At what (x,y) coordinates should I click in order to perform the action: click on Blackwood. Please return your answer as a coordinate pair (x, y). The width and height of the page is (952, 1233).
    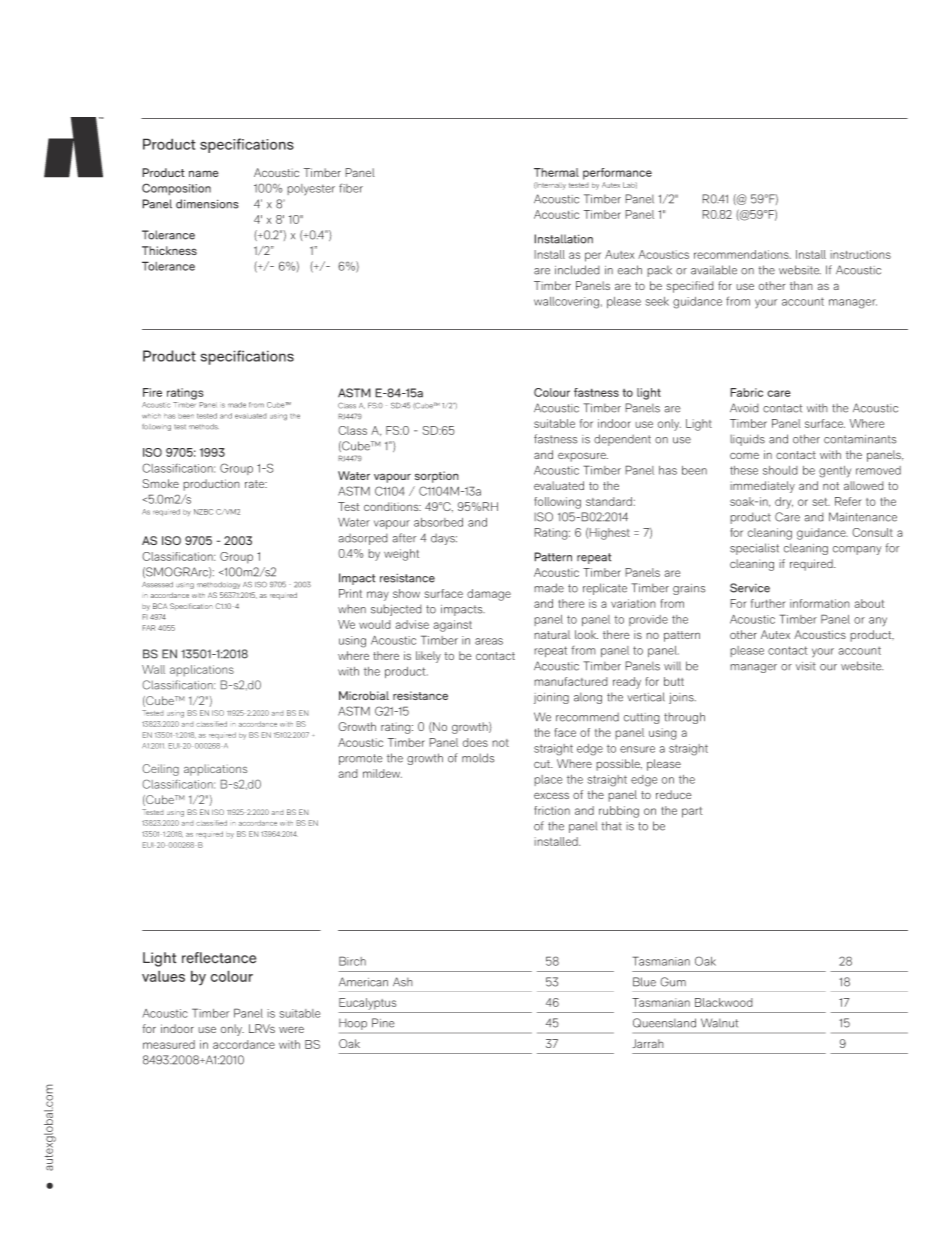
    Looking at the image, I should click on (724, 1002).
